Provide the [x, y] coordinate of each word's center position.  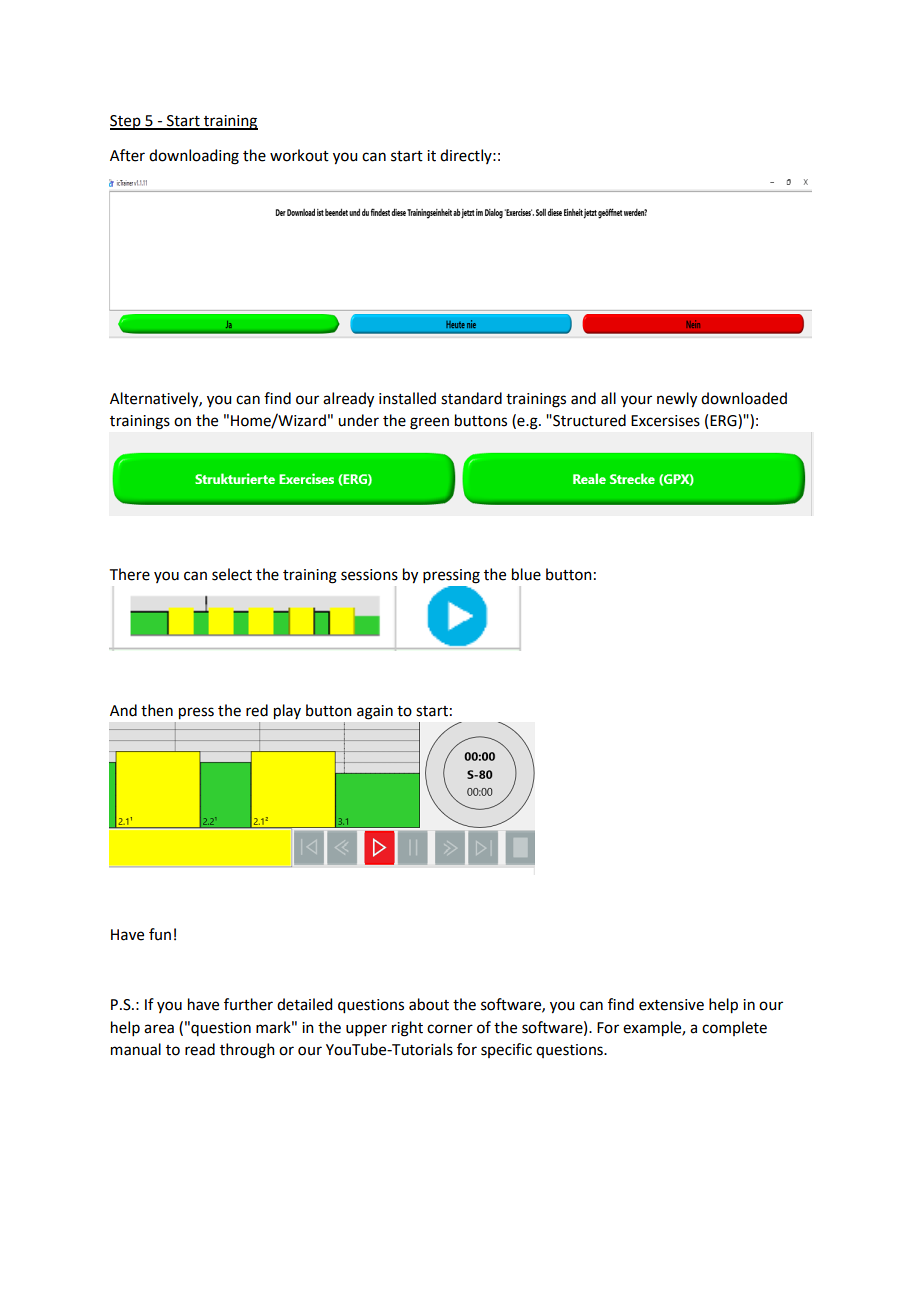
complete [734, 1028]
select [232, 574]
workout [299, 155]
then [157, 710]
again [375, 712]
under [358, 420]
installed [407, 398]
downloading [194, 157]
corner [450, 1029]
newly [677, 400]
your [636, 401]
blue [526, 574]
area [159, 1029]
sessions [369, 575]
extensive [671, 1005]
